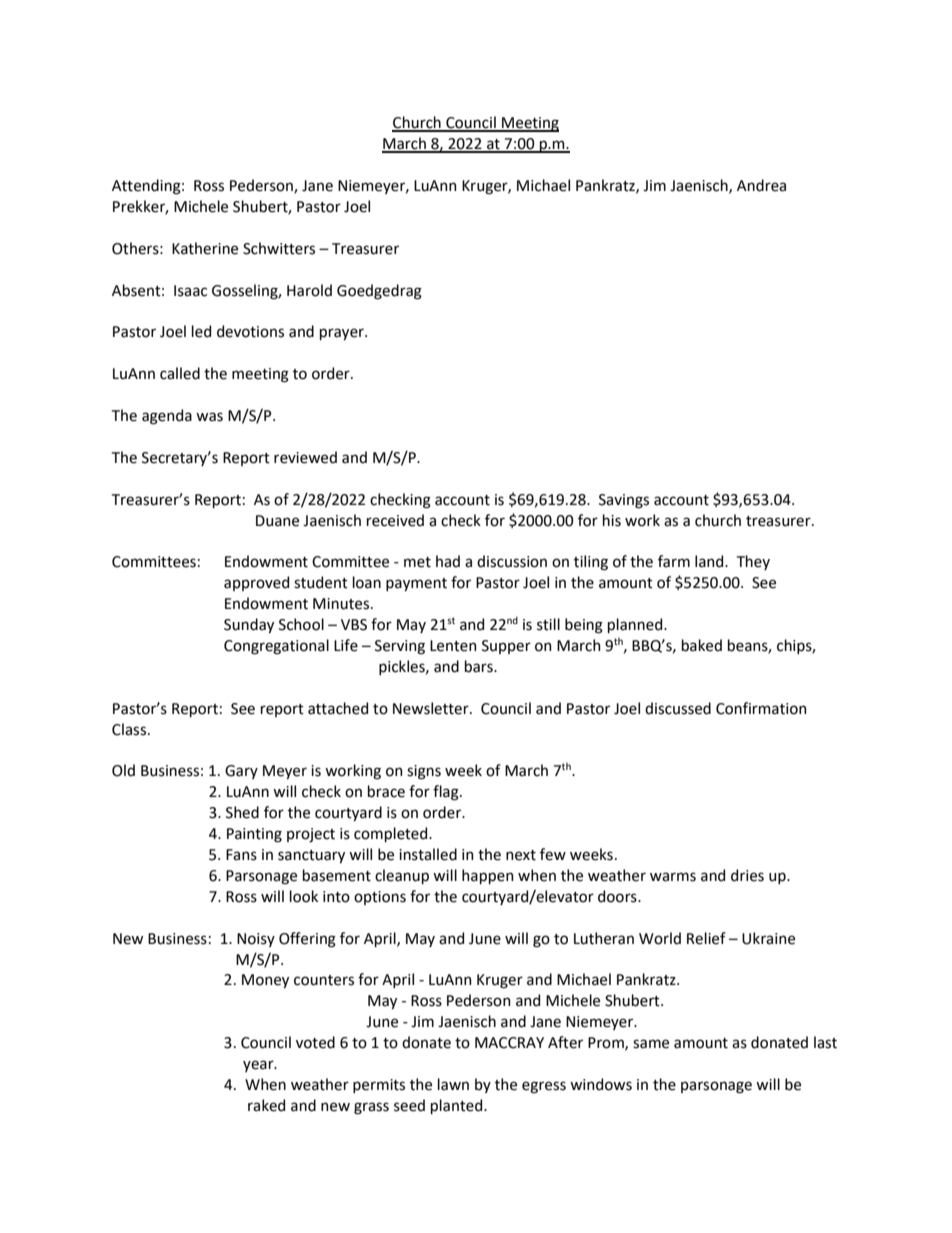 Image resolution: width=952 pixels, height=1233 pixels. I want to click on Fans, so click(241, 855).
